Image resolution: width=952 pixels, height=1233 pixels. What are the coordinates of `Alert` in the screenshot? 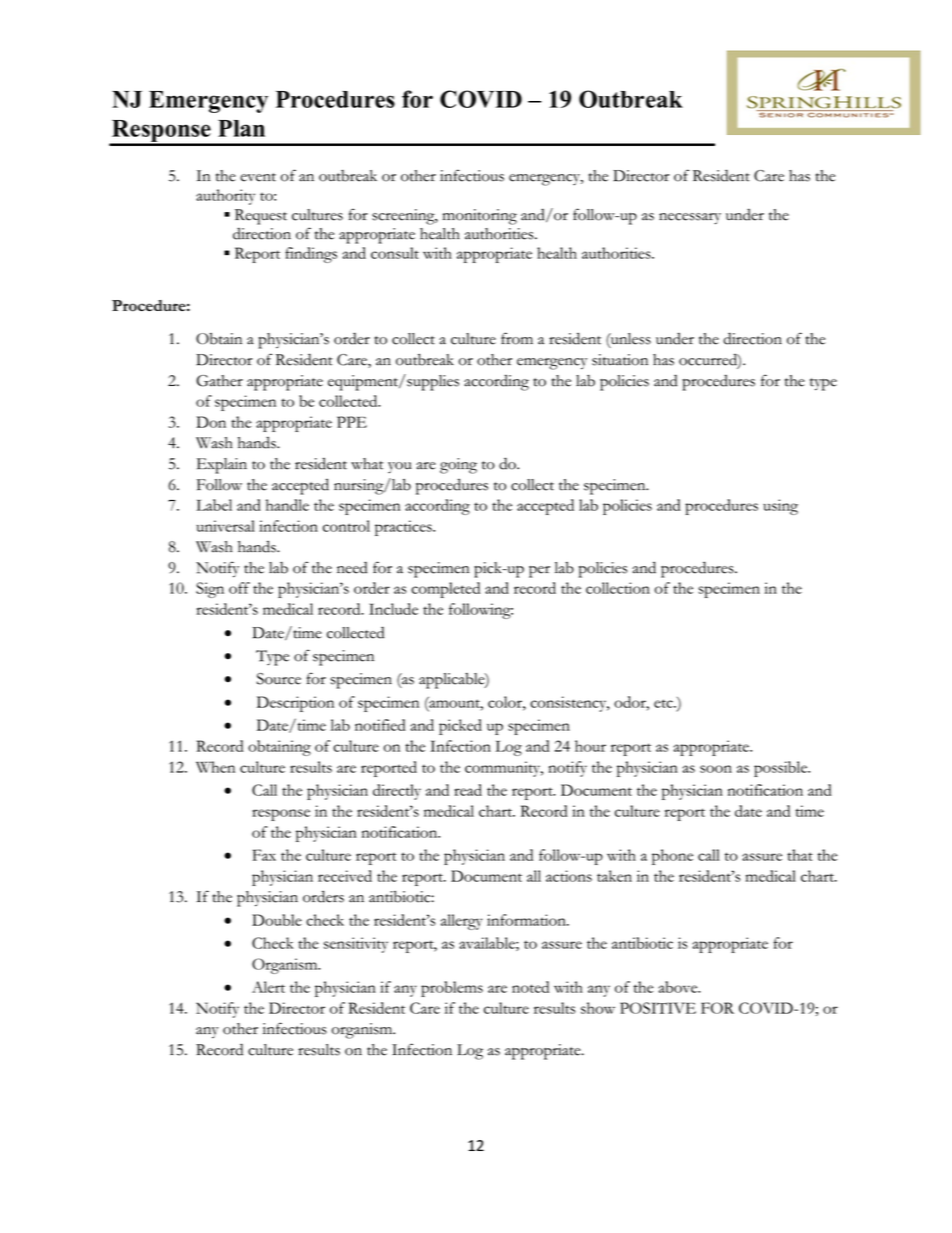 It's located at (268, 987).
